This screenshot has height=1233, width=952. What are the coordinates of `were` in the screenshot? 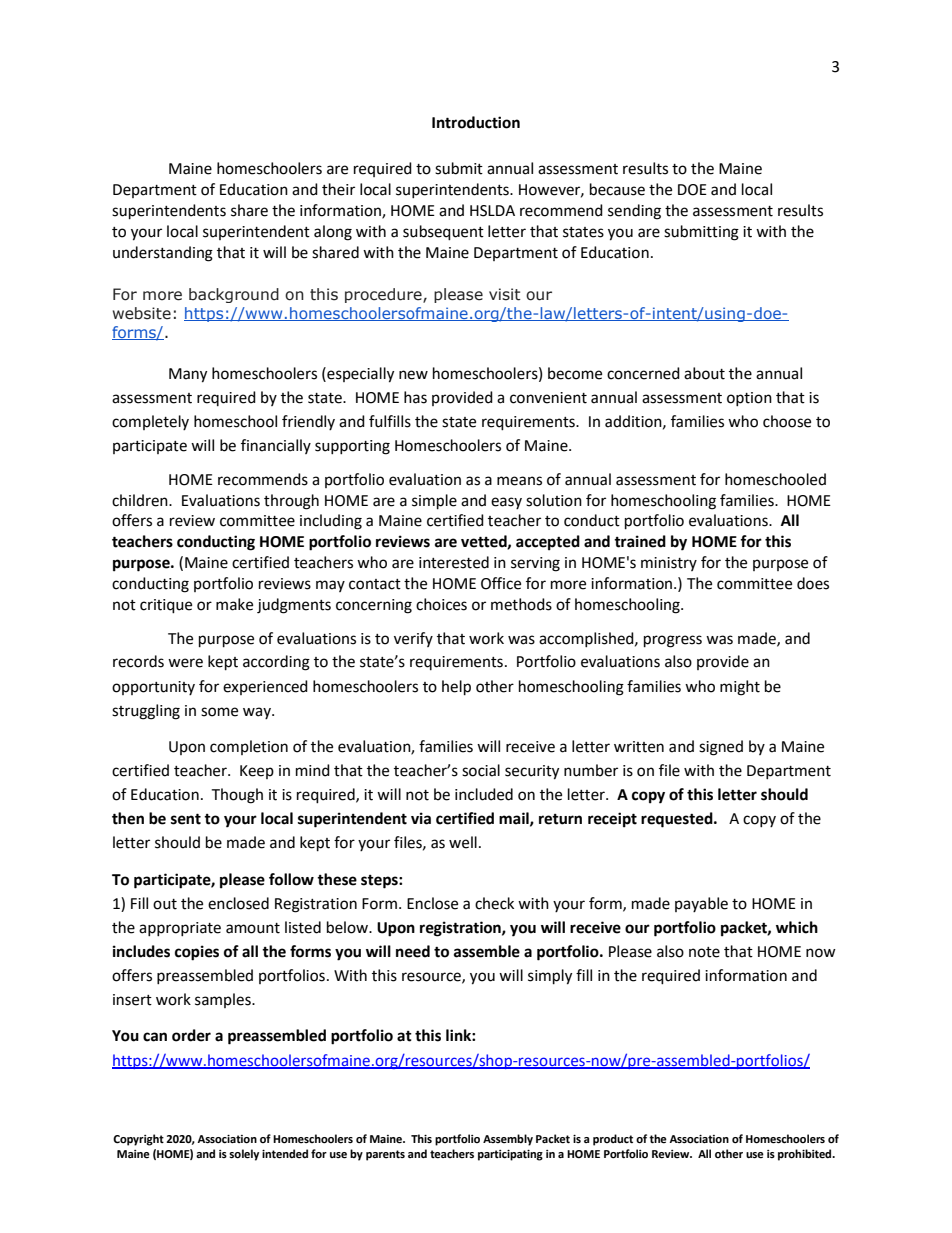 It's located at (185, 663).
